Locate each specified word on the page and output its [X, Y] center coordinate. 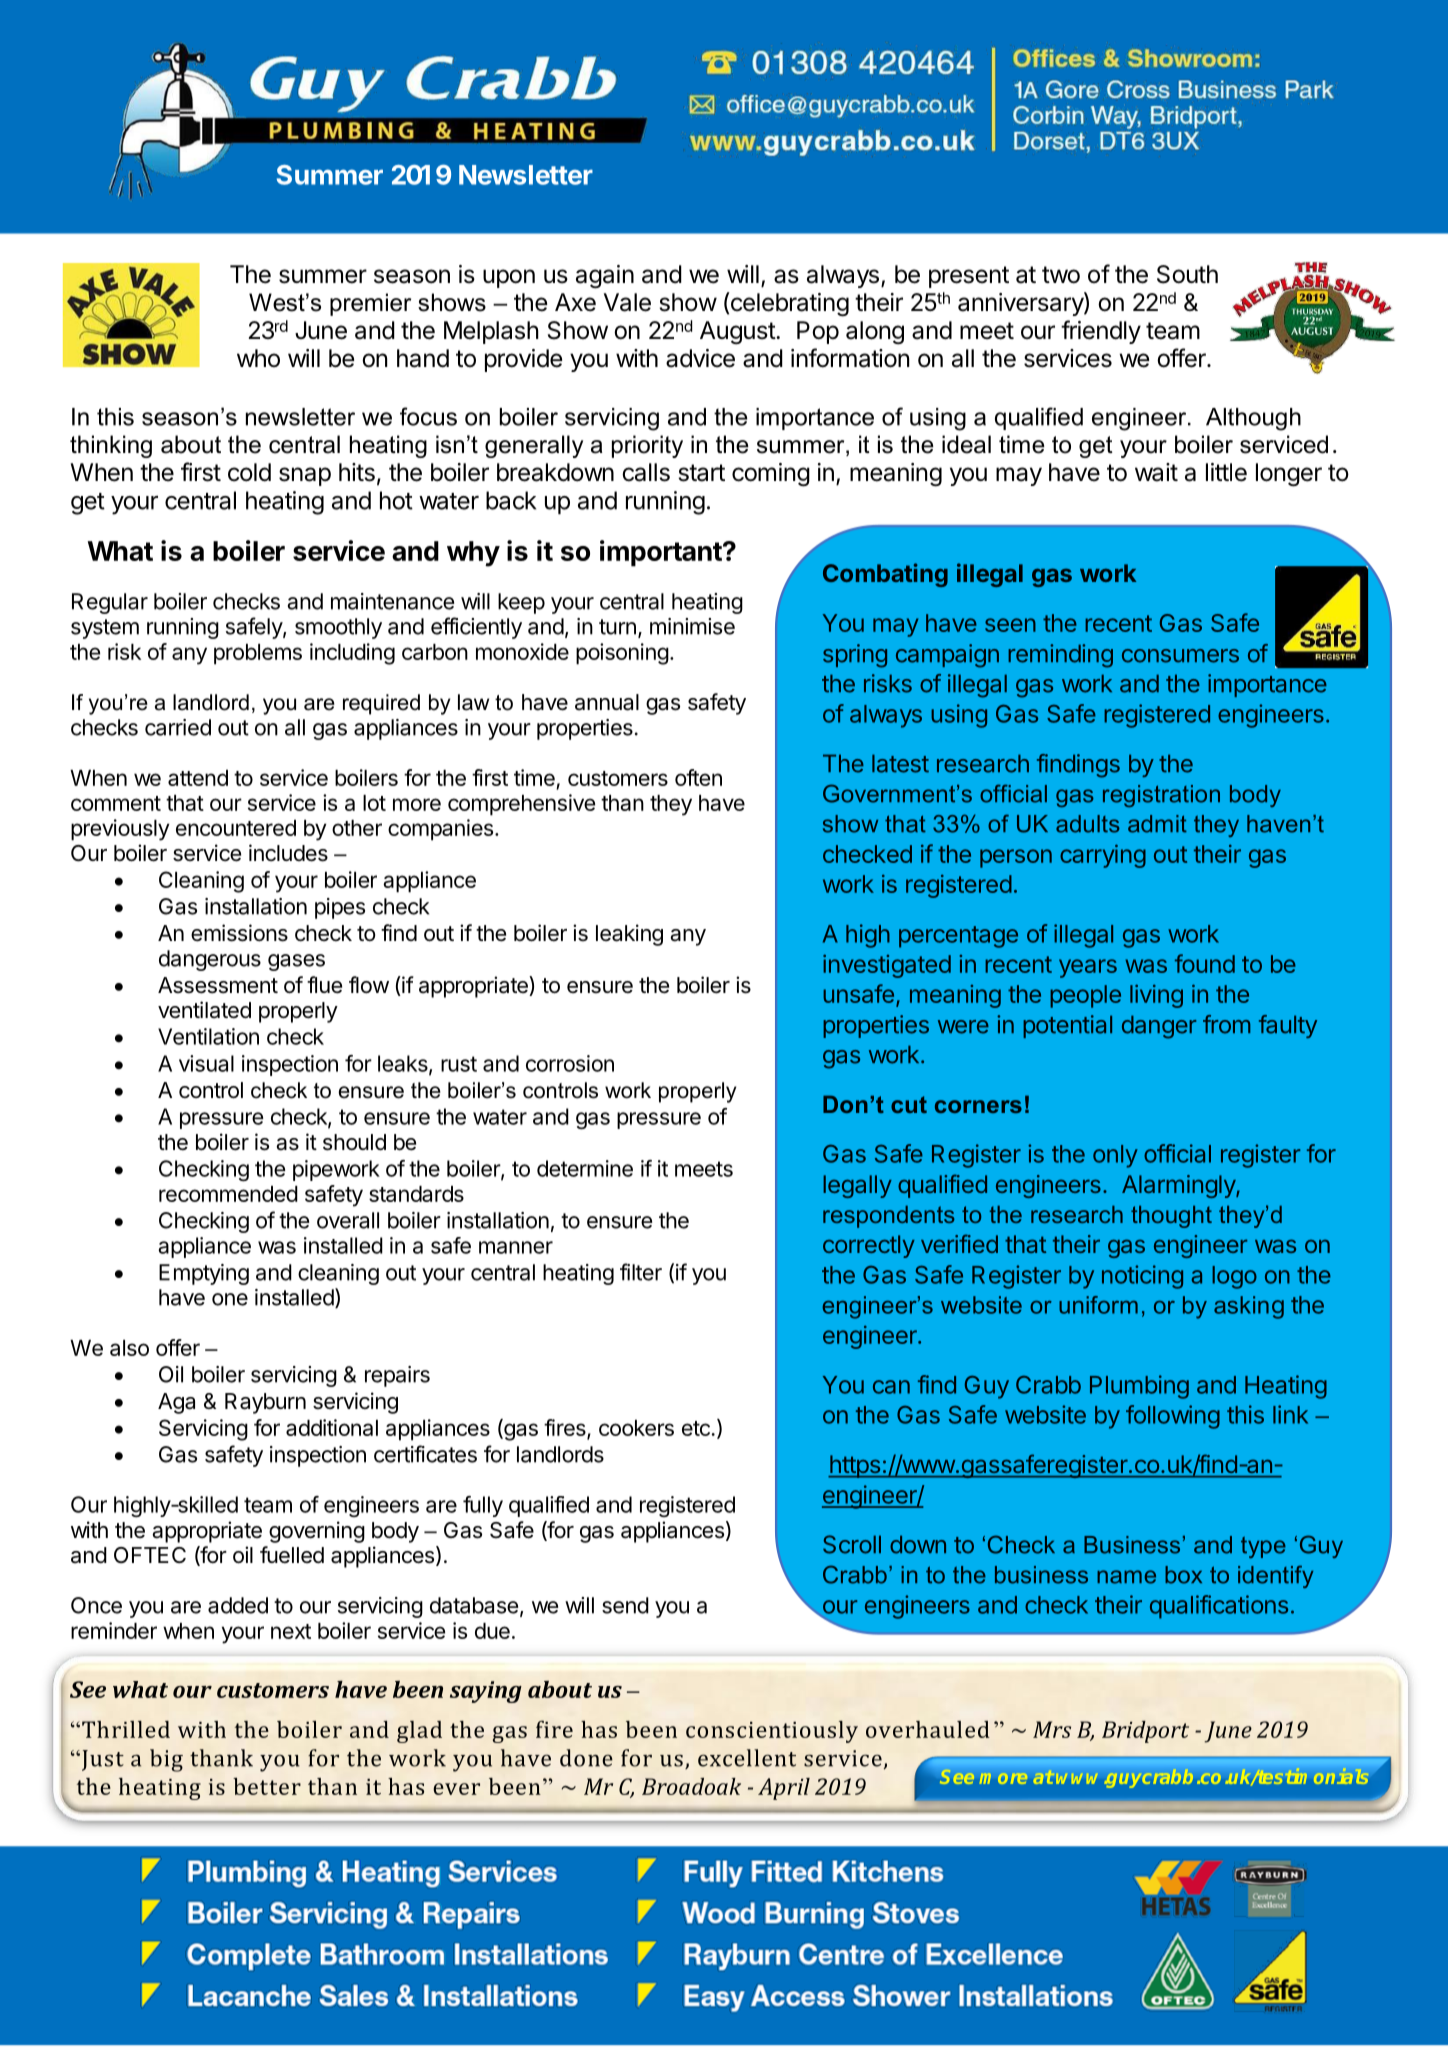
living [1156, 996]
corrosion [570, 1063]
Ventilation [208, 1036]
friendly [1101, 332]
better [267, 1786]
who [258, 358]
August [738, 333]
